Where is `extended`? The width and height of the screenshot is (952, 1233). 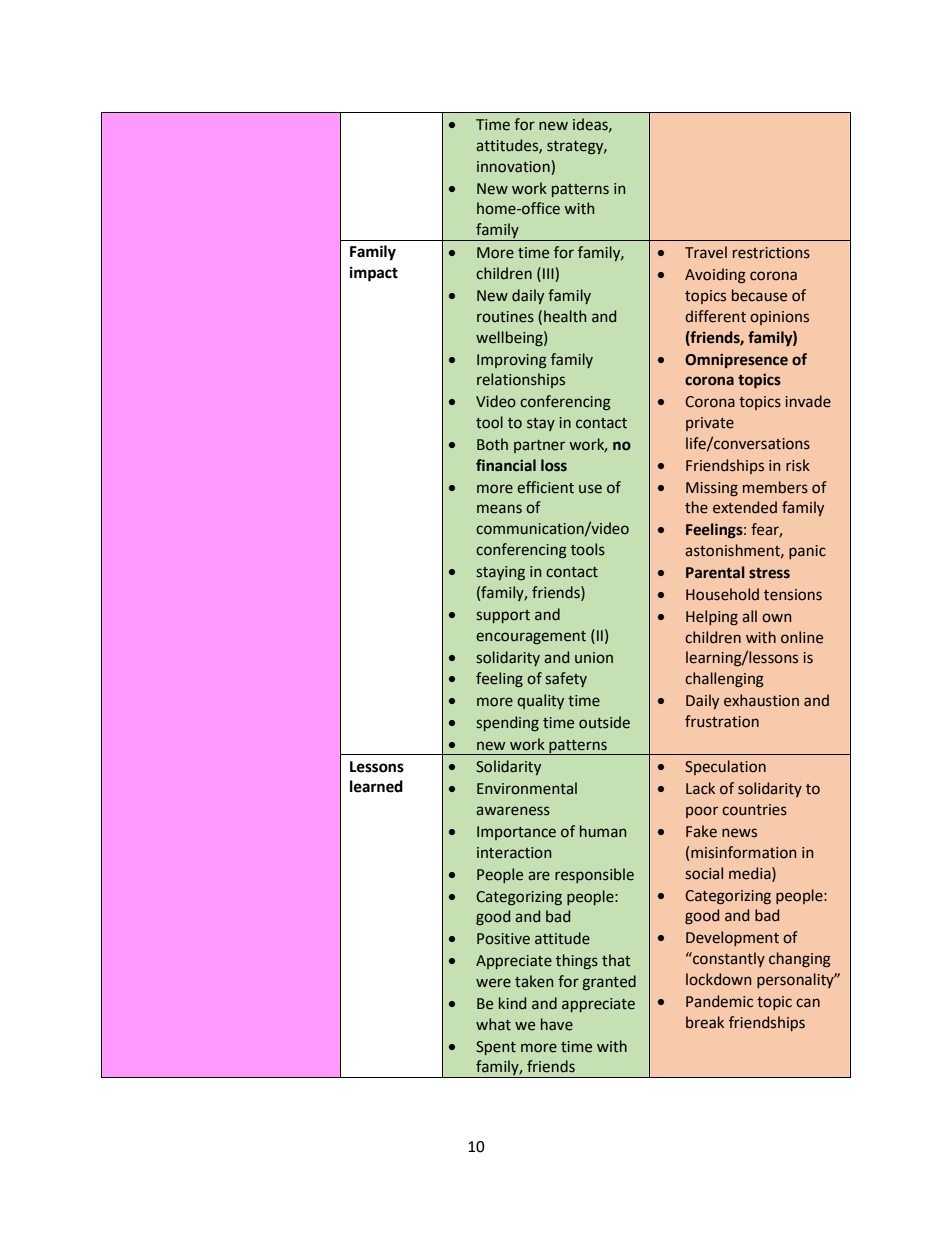 extended is located at coordinates (745, 507).
